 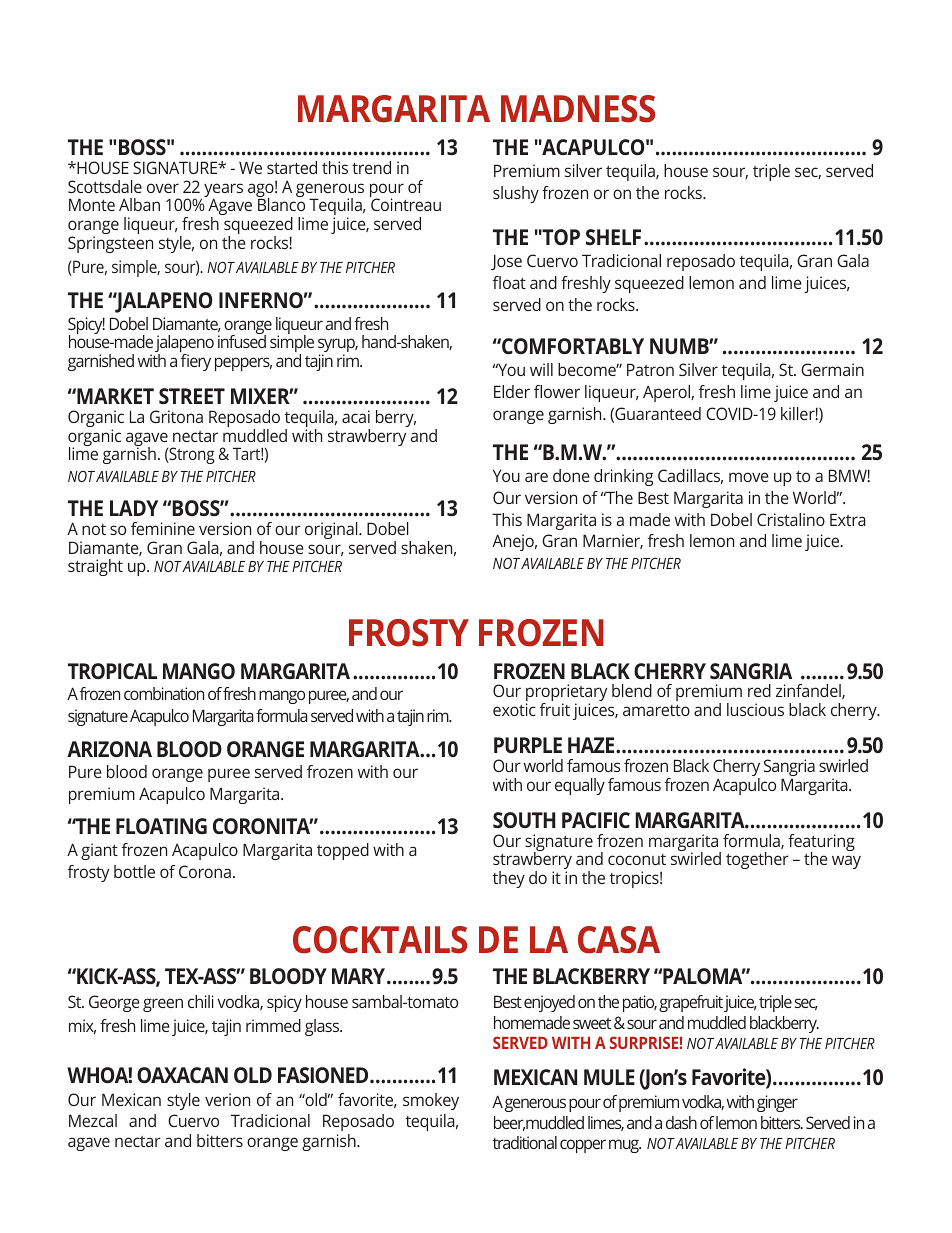 I want to click on Elder, so click(x=512, y=391).
